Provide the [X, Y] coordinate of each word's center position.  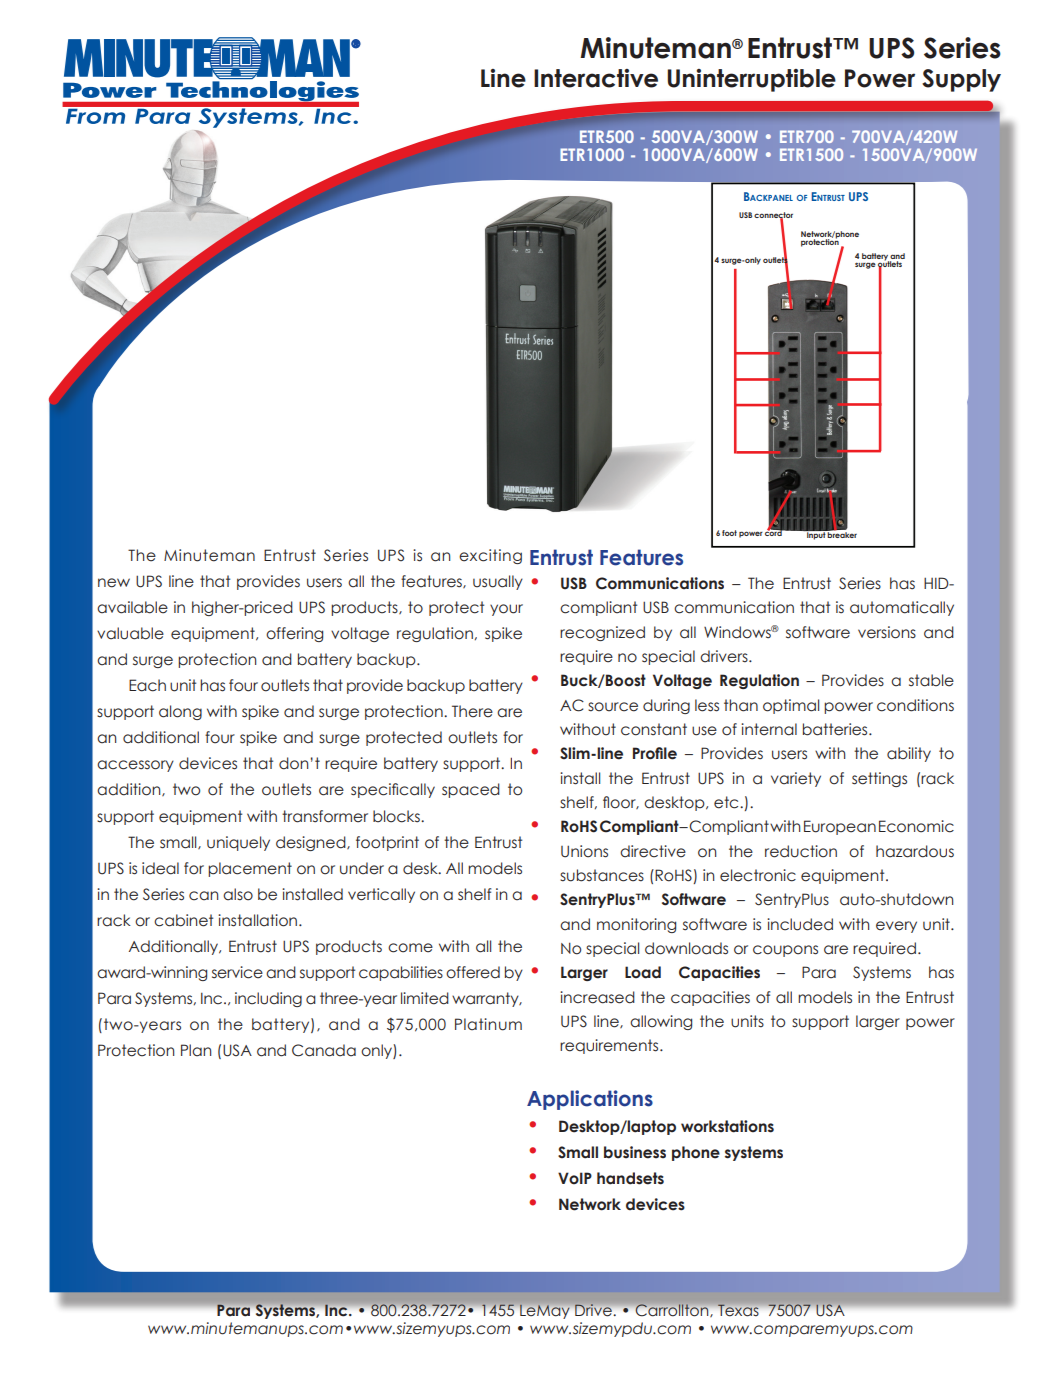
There [472, 711]
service [237, 972]
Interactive [596, 78]
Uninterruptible [751, 80]
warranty [486, 999]
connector [773, 216]
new [114, 583]
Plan [196, 1050]
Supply [961, 80]
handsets [630, 1178]
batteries [836, 729]
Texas [738, 1310]
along [180, 712]
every [896, 927]
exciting [490, 556]
